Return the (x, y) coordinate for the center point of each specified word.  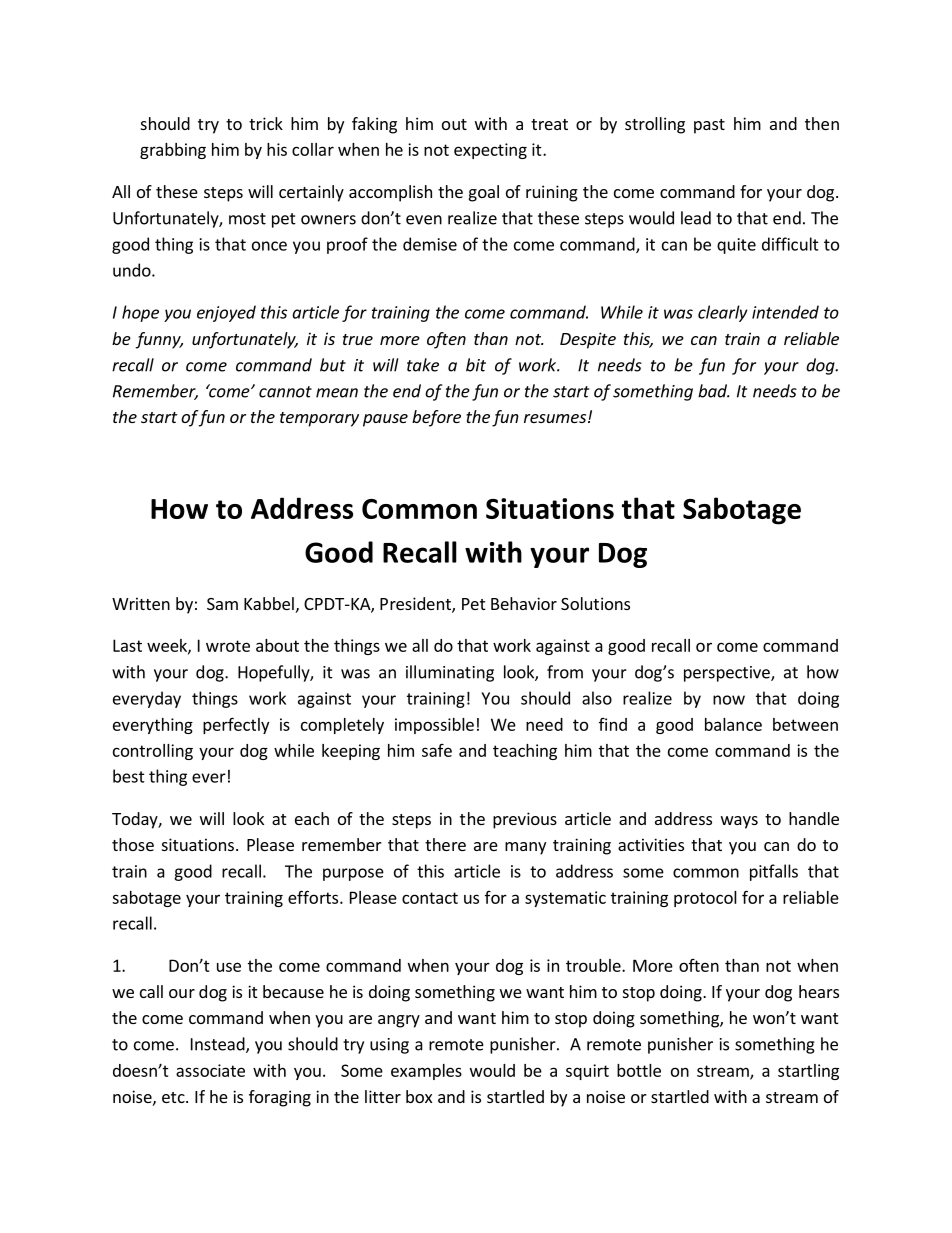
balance (733, 724)
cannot (285, 392)
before (436, 418)
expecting (490, 151)
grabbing (173, 151)
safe (437, 750)
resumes (555, 418)
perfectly (236, 725)
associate (210, 1070)
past (709, 126)
